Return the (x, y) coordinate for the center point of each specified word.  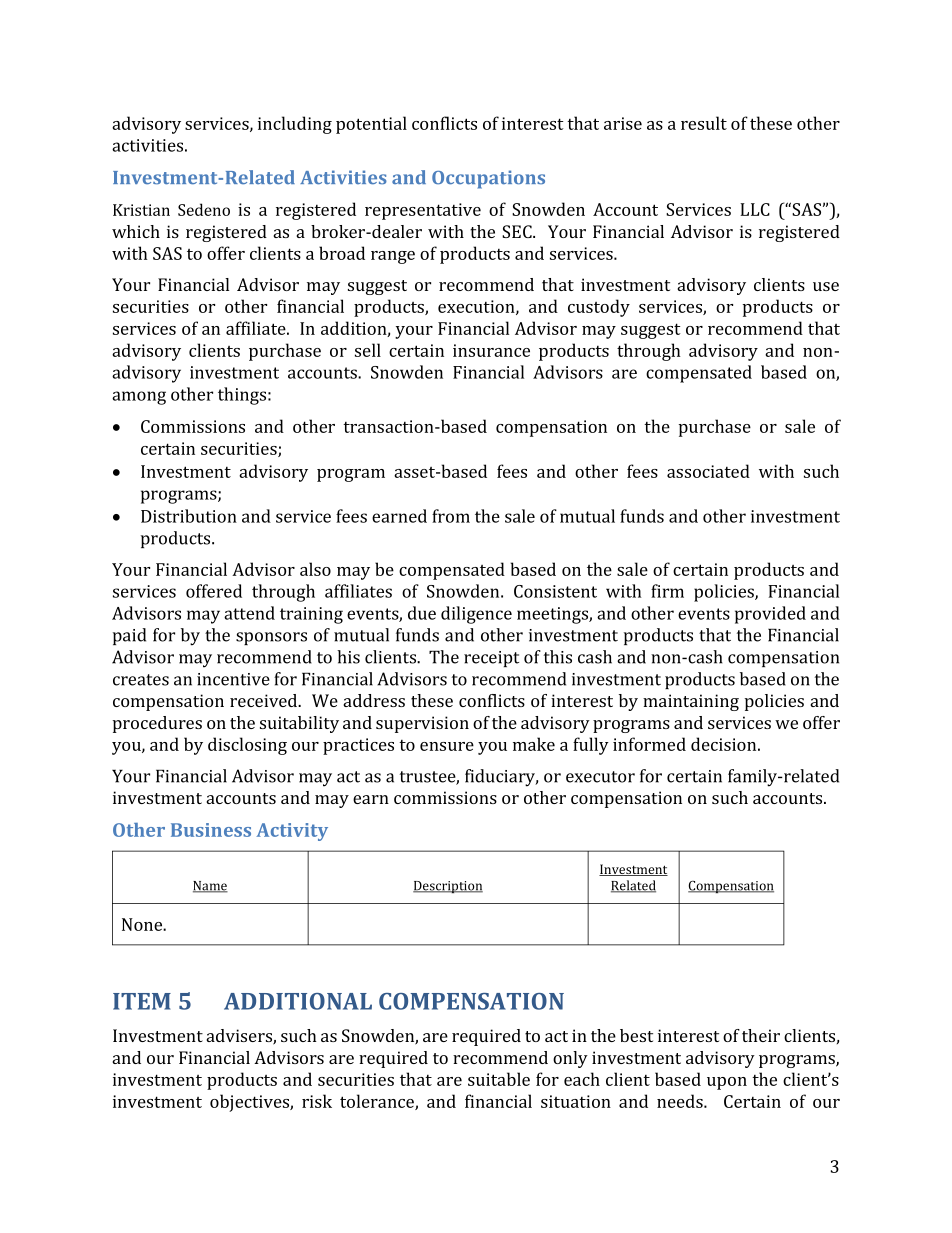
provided (770, 615)
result (704, 123)
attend (249, 613)
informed (649, 744)
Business (211, 830)
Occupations (488, 179)
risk (317, 1101)
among (139, 398)
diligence (476, 615)
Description (448, 887)
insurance (491, 350)
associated (708, 471)
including (295, 125)
